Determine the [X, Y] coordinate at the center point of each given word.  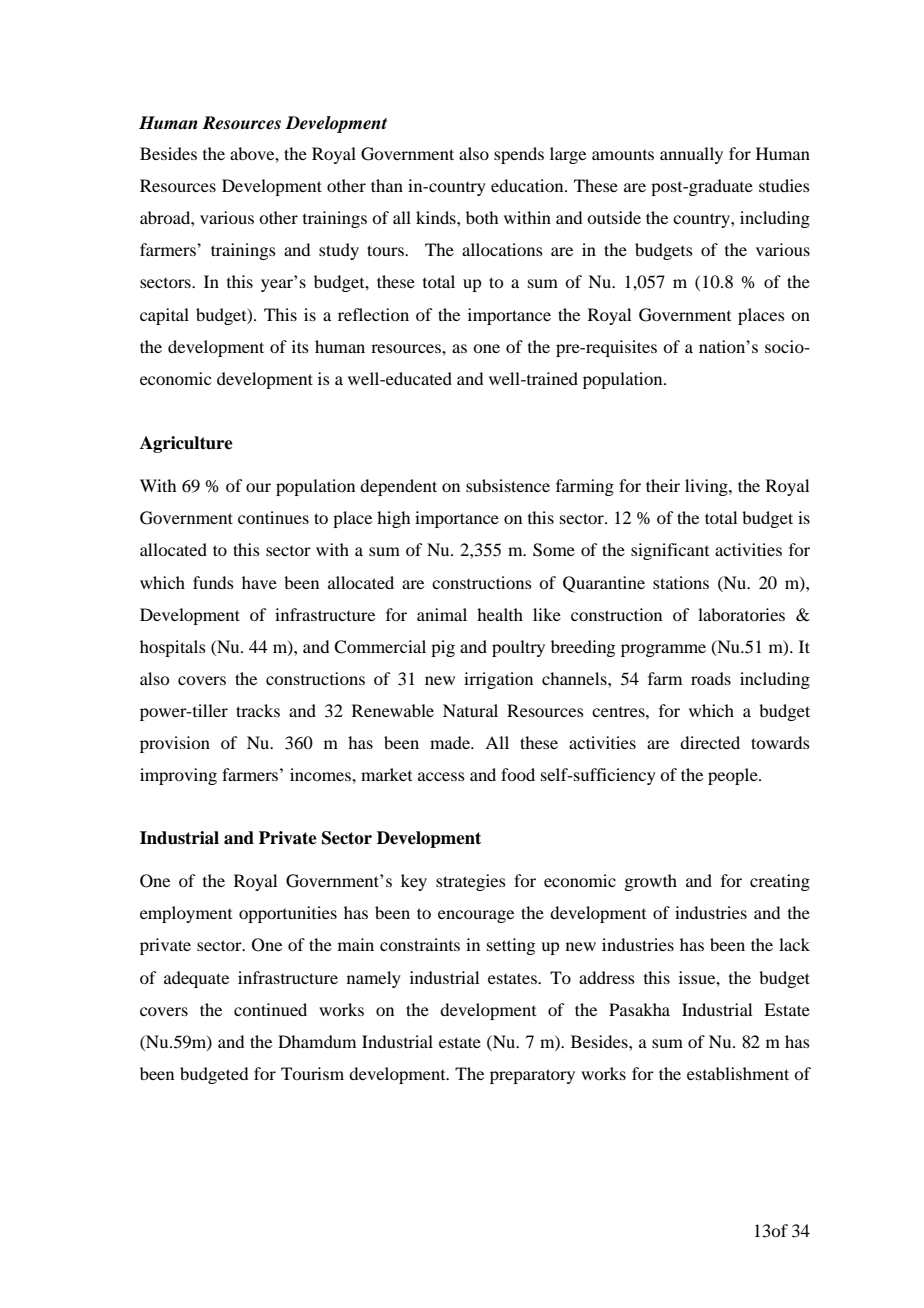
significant [670, 551]
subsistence [508, 485]
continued [270, 1009]
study [339, 251]
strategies [471, 882]
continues [273, 517]
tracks [258, 710]
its [300, 346]
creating [780, 882]
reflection [373, 314]
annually [691, 155]
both [482, 217]
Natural [470, 710]
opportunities [288, 914]
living [707, 487]
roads [711, 678]
